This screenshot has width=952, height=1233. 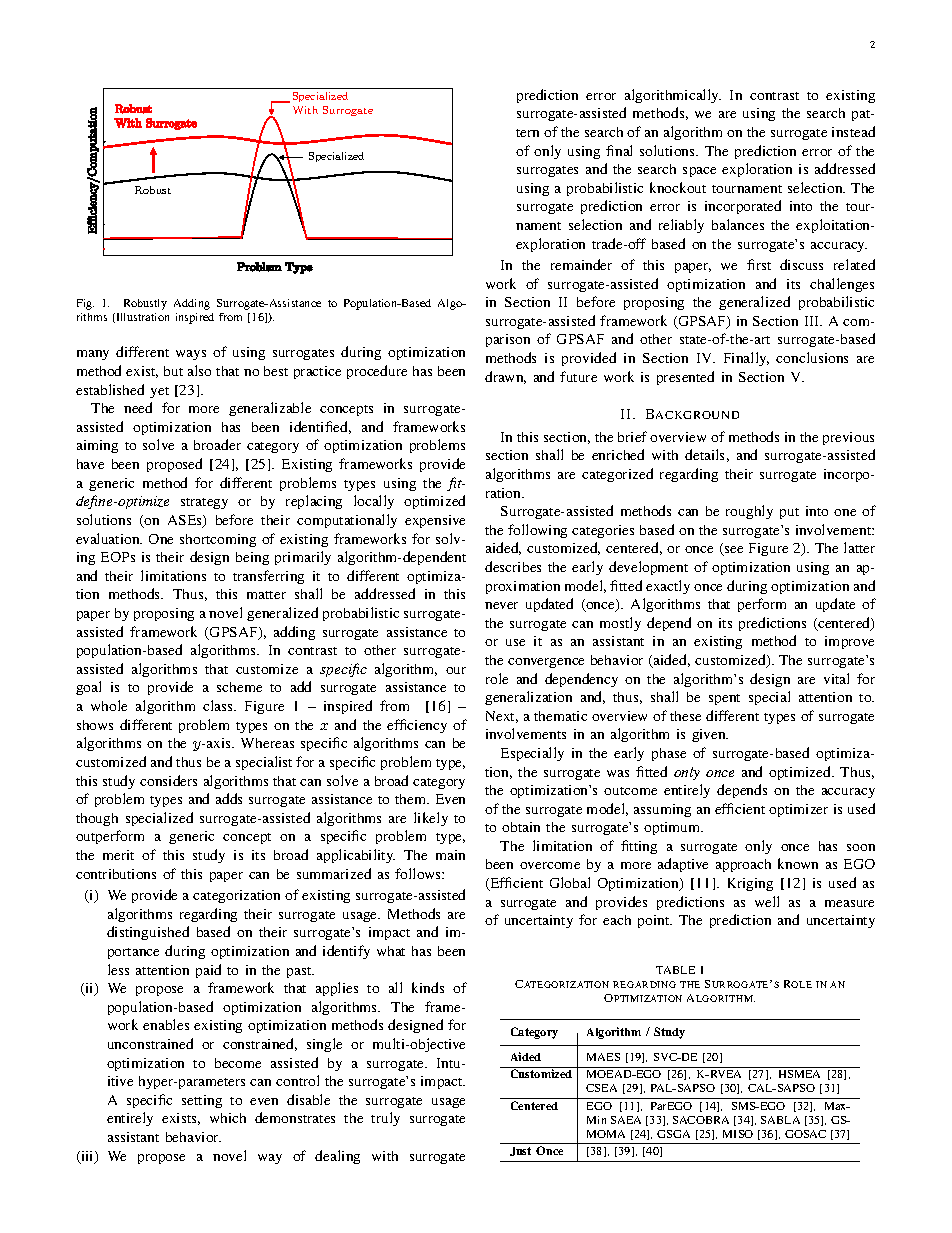 What do you see at coordinates (239, 687) in the screenshot?
I see `scheme` at bounding box center [239, 687].
